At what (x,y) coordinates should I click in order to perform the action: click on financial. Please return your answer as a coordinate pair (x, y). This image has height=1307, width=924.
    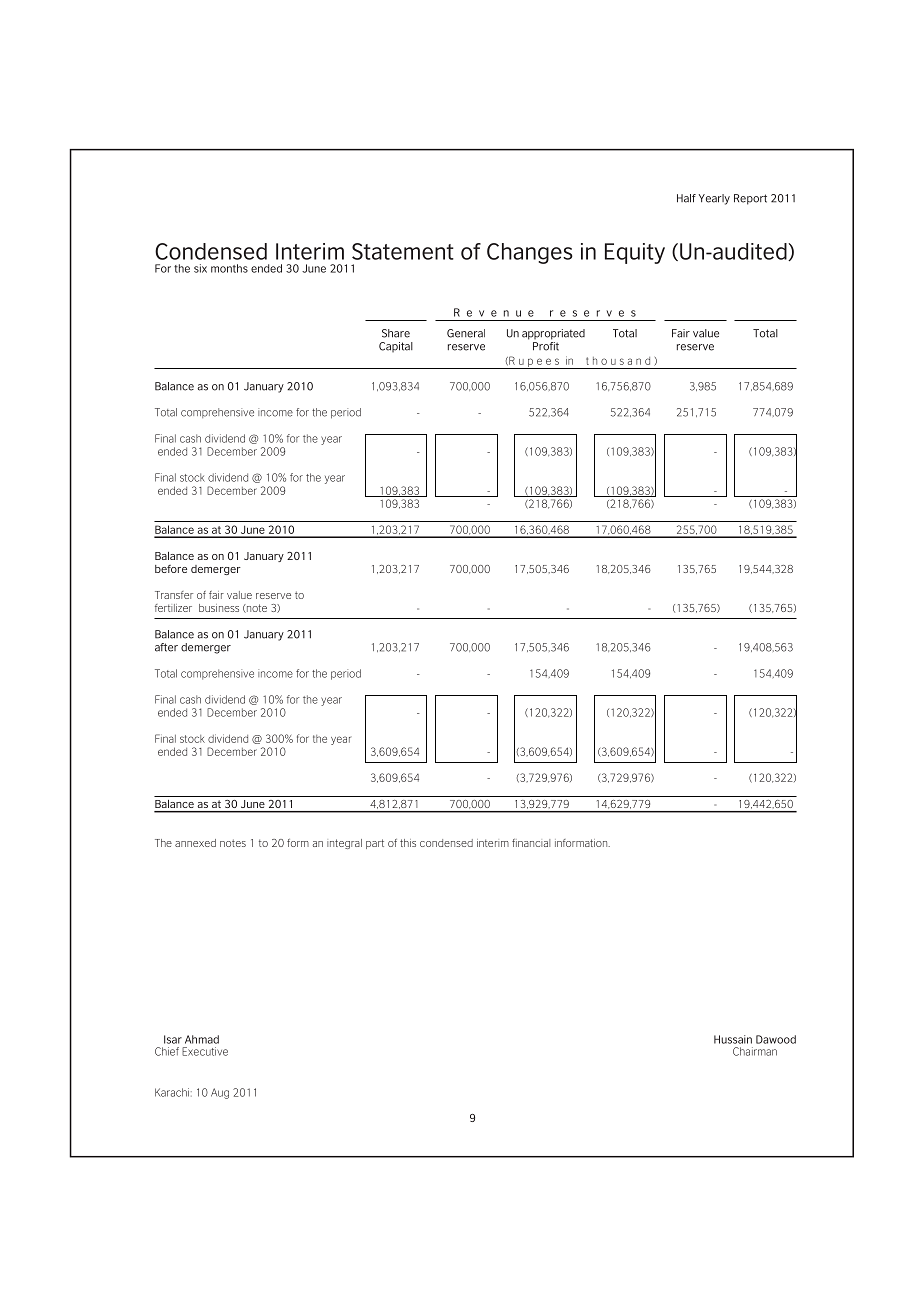
    Looking at the image, I should click on (531, 843).
